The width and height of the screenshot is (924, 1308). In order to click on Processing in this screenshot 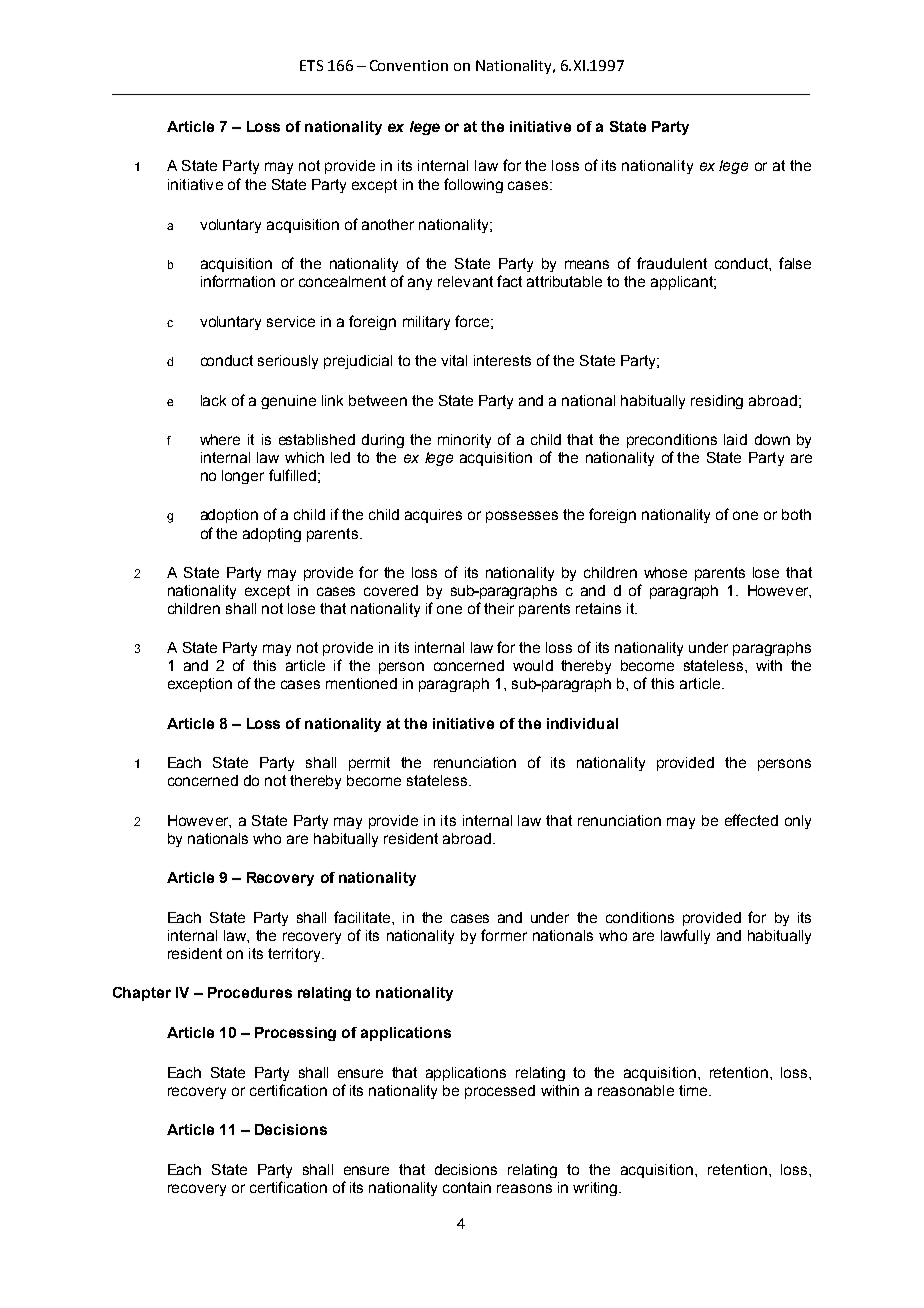, I will do `click(295, 1034)`.
